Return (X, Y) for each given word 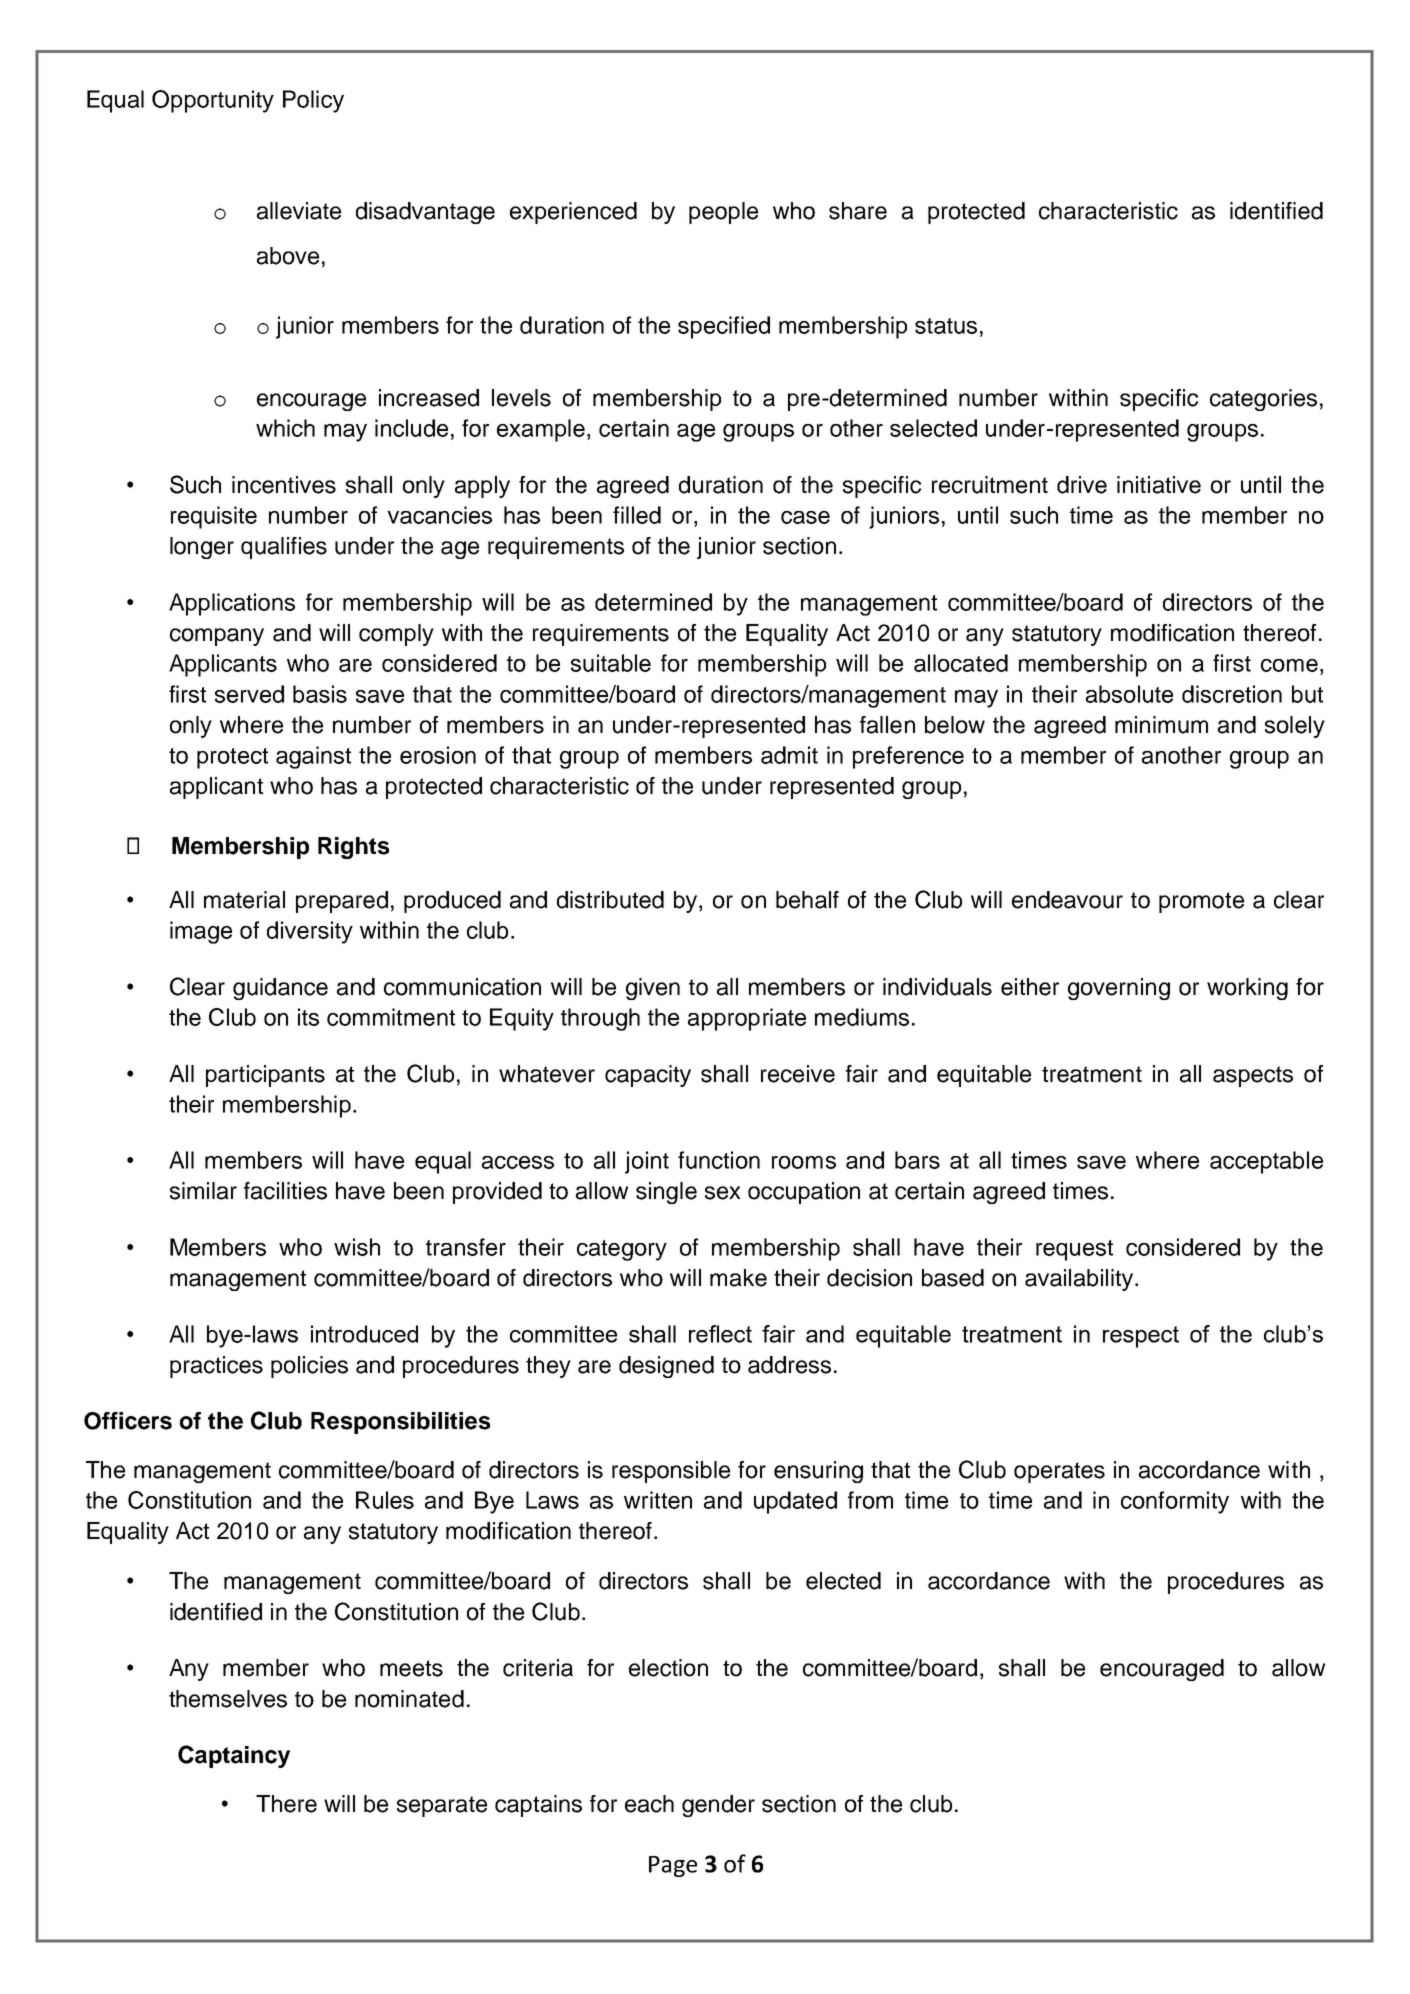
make (738, 1278)
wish (357, 1247)
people (723, 213)
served (249, 694)
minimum (1161, 725)
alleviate (299, 211)
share (858, 211)
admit (789, 755)
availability (1080, 1280)
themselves (228, 1699)
